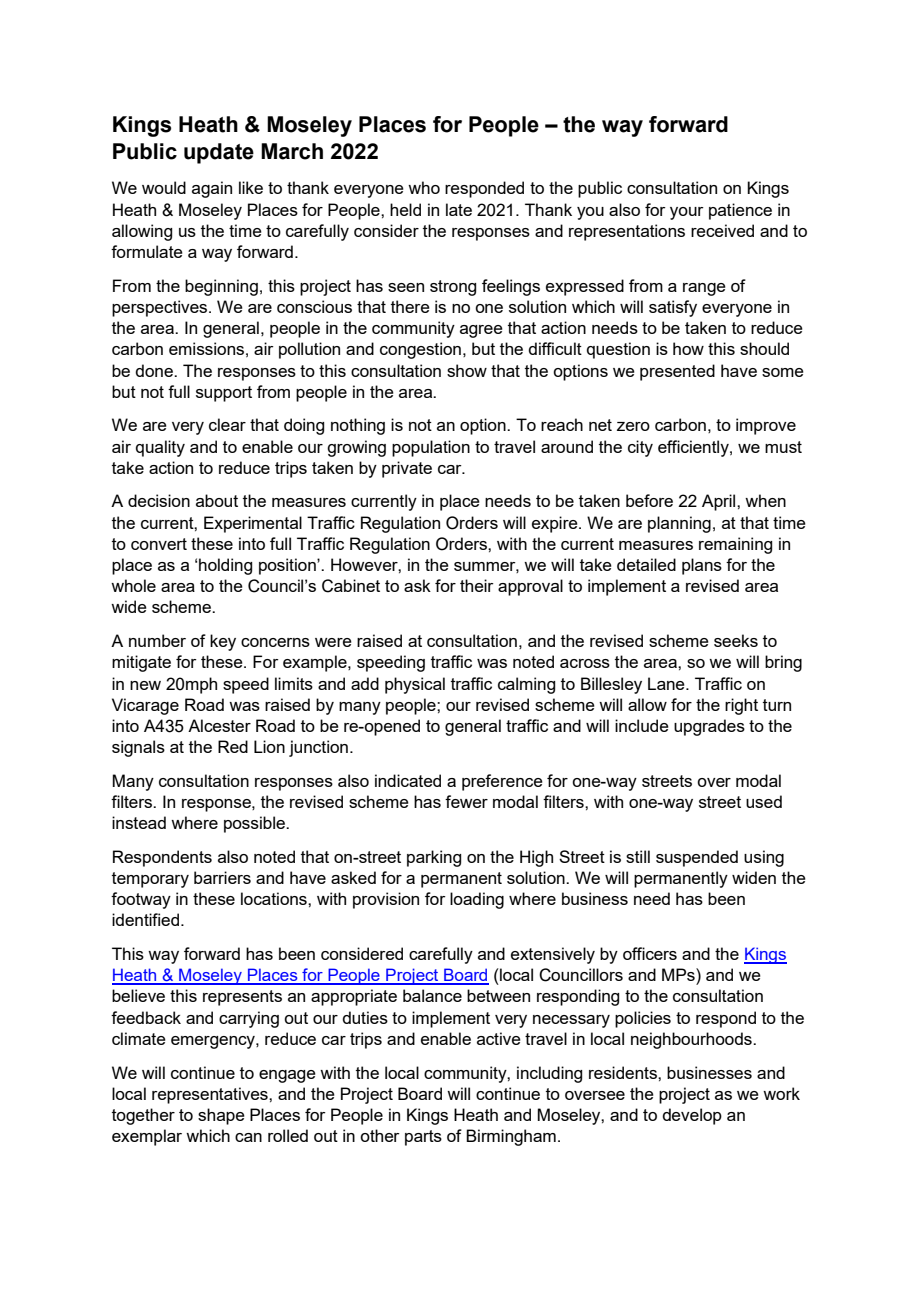 Image resolution: width=924 pixels, height=1308 pixels. Describe the element at coordinates (405, 209) in the page. I see `held` at that location.
